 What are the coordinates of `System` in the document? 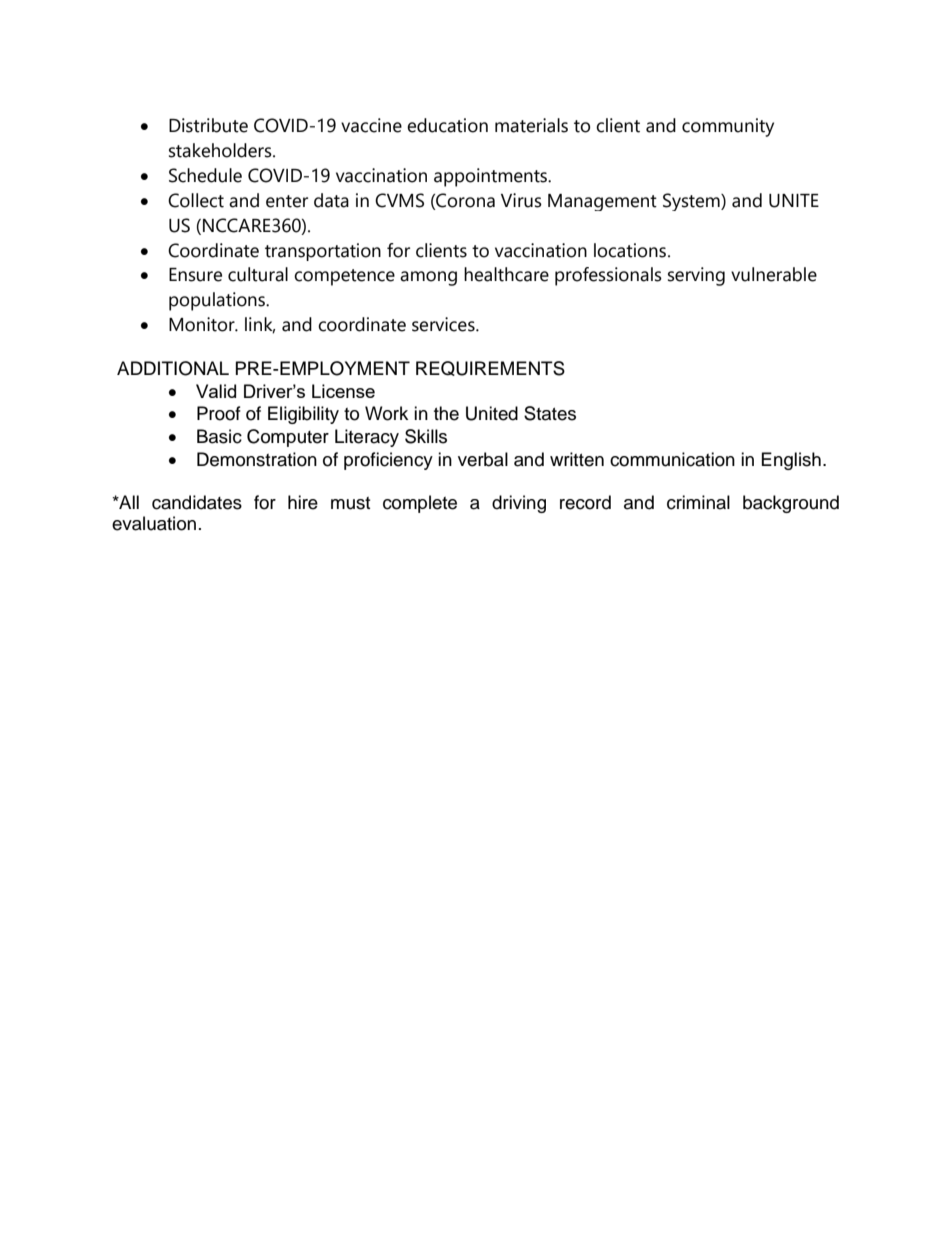 It's located at (692, 202).
